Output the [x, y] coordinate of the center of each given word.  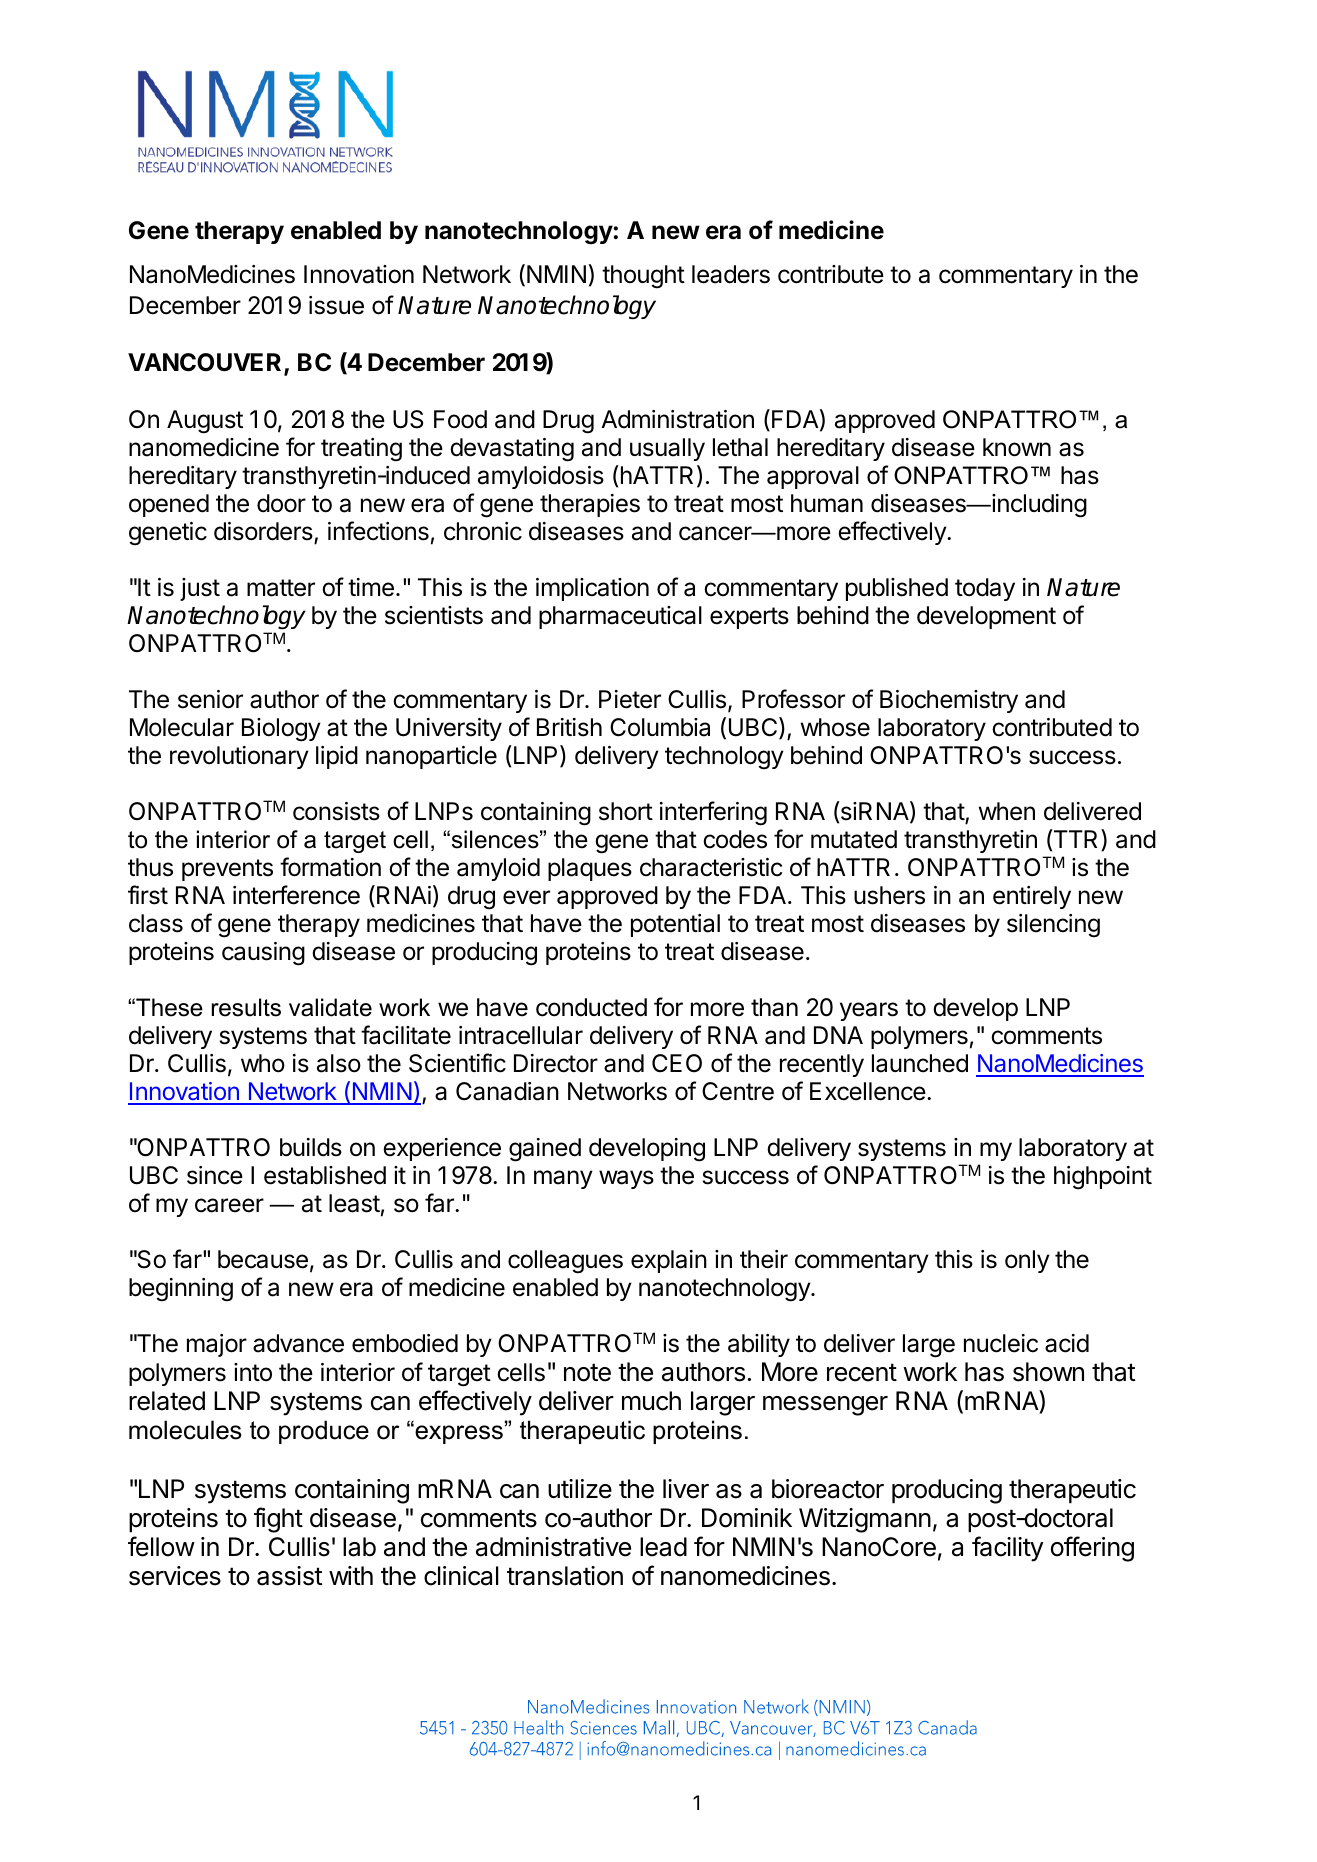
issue [336, 305]
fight [278, 1520]
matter [281, 588]
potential [675, 925]
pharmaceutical [620, 617]
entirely [1032, 897]
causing [263, 954]
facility [1008, 1549]
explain [669, 1261]
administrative [553, 1547]
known [1017, 447]
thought [643, 277]
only [1027, 1261]
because [263, 1259]
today [985, 589]
